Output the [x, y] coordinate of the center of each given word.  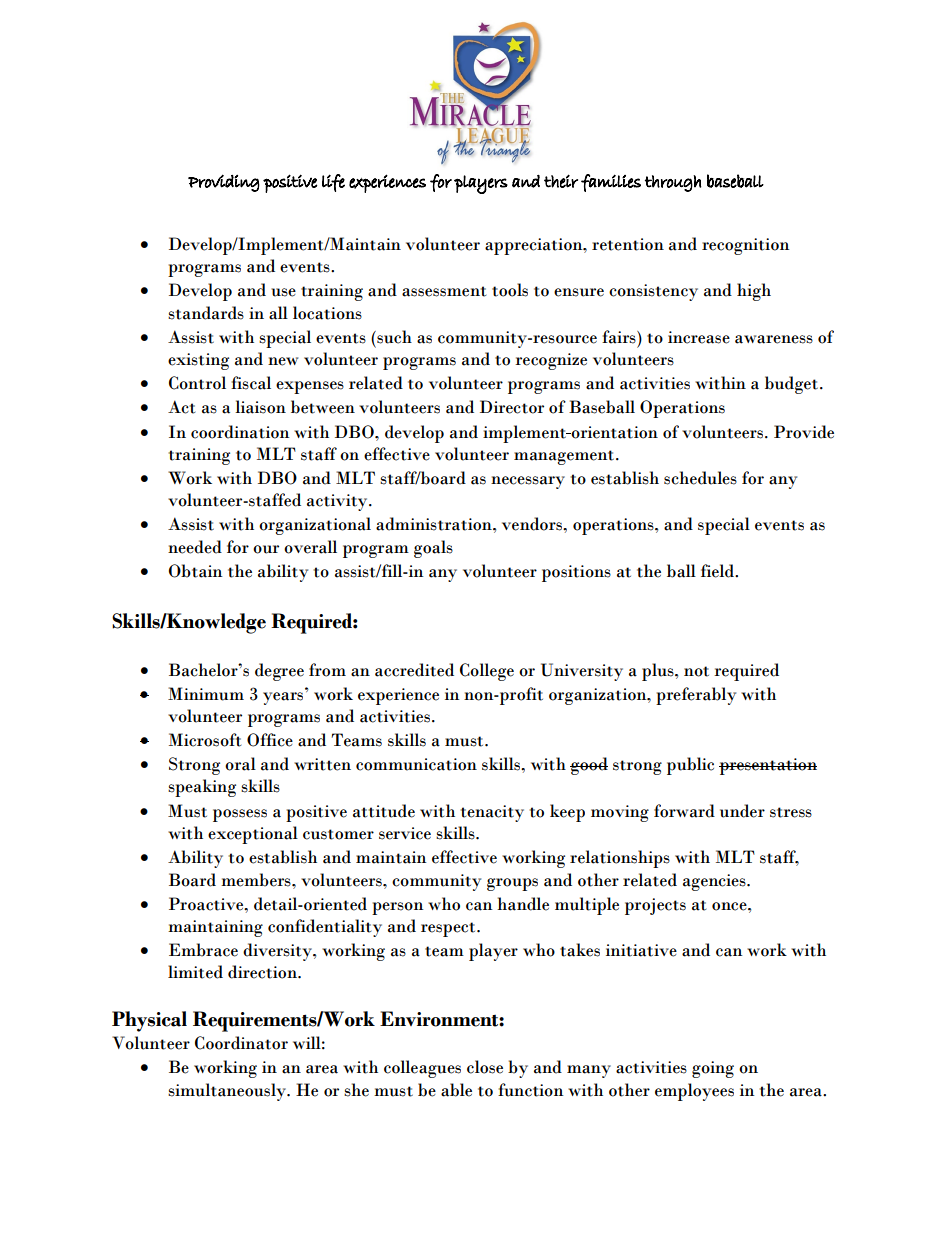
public [690, 766]
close [485, 1067]
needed [195, 547]
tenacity [492, 813]
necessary [528, 482]
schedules [700, 478]
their [561, 181]
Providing [224, 183]
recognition [746, 246]
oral [240, 764]
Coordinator [241, 1043]
